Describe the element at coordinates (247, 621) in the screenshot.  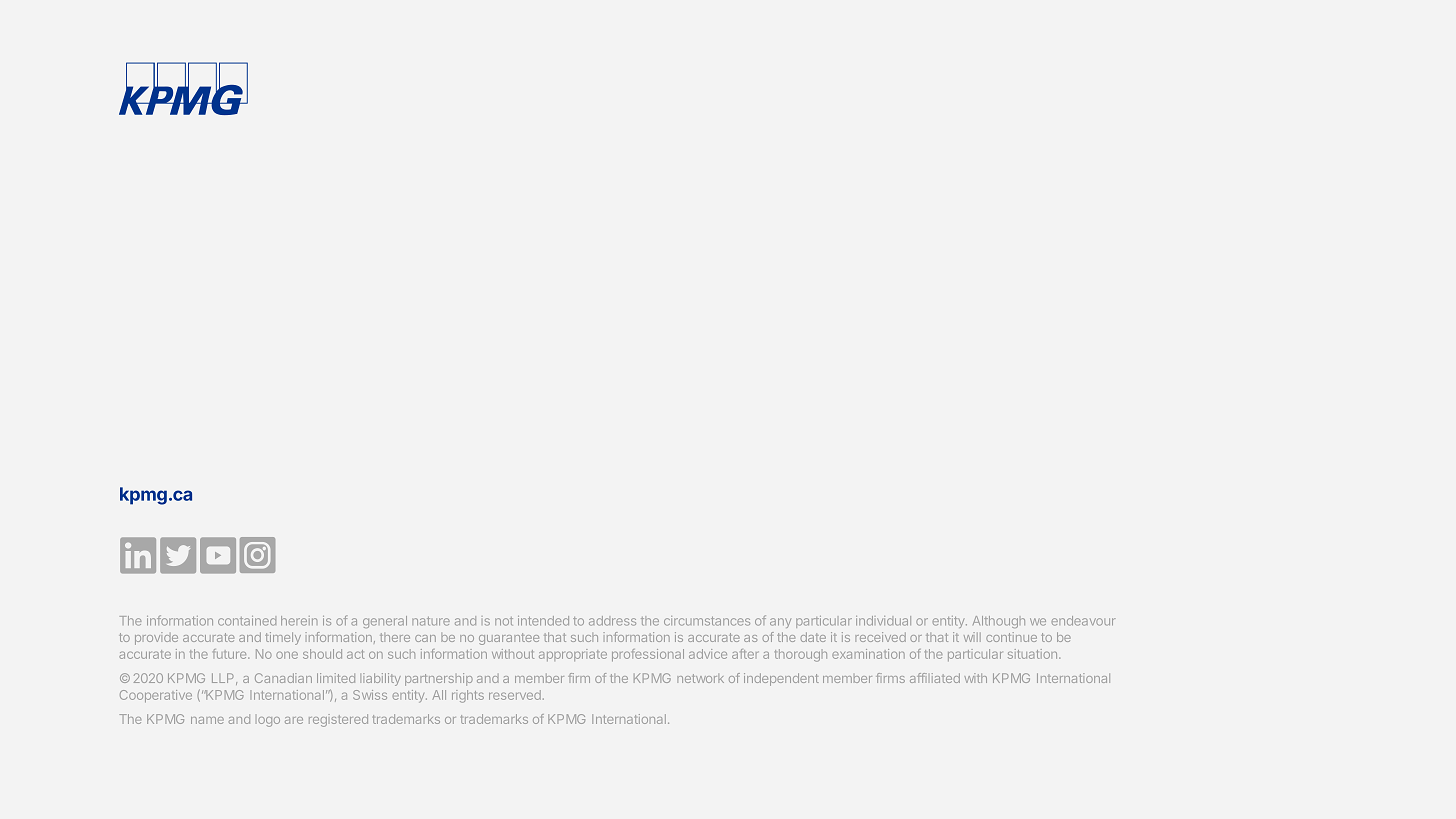
I see `contained` at that location.
